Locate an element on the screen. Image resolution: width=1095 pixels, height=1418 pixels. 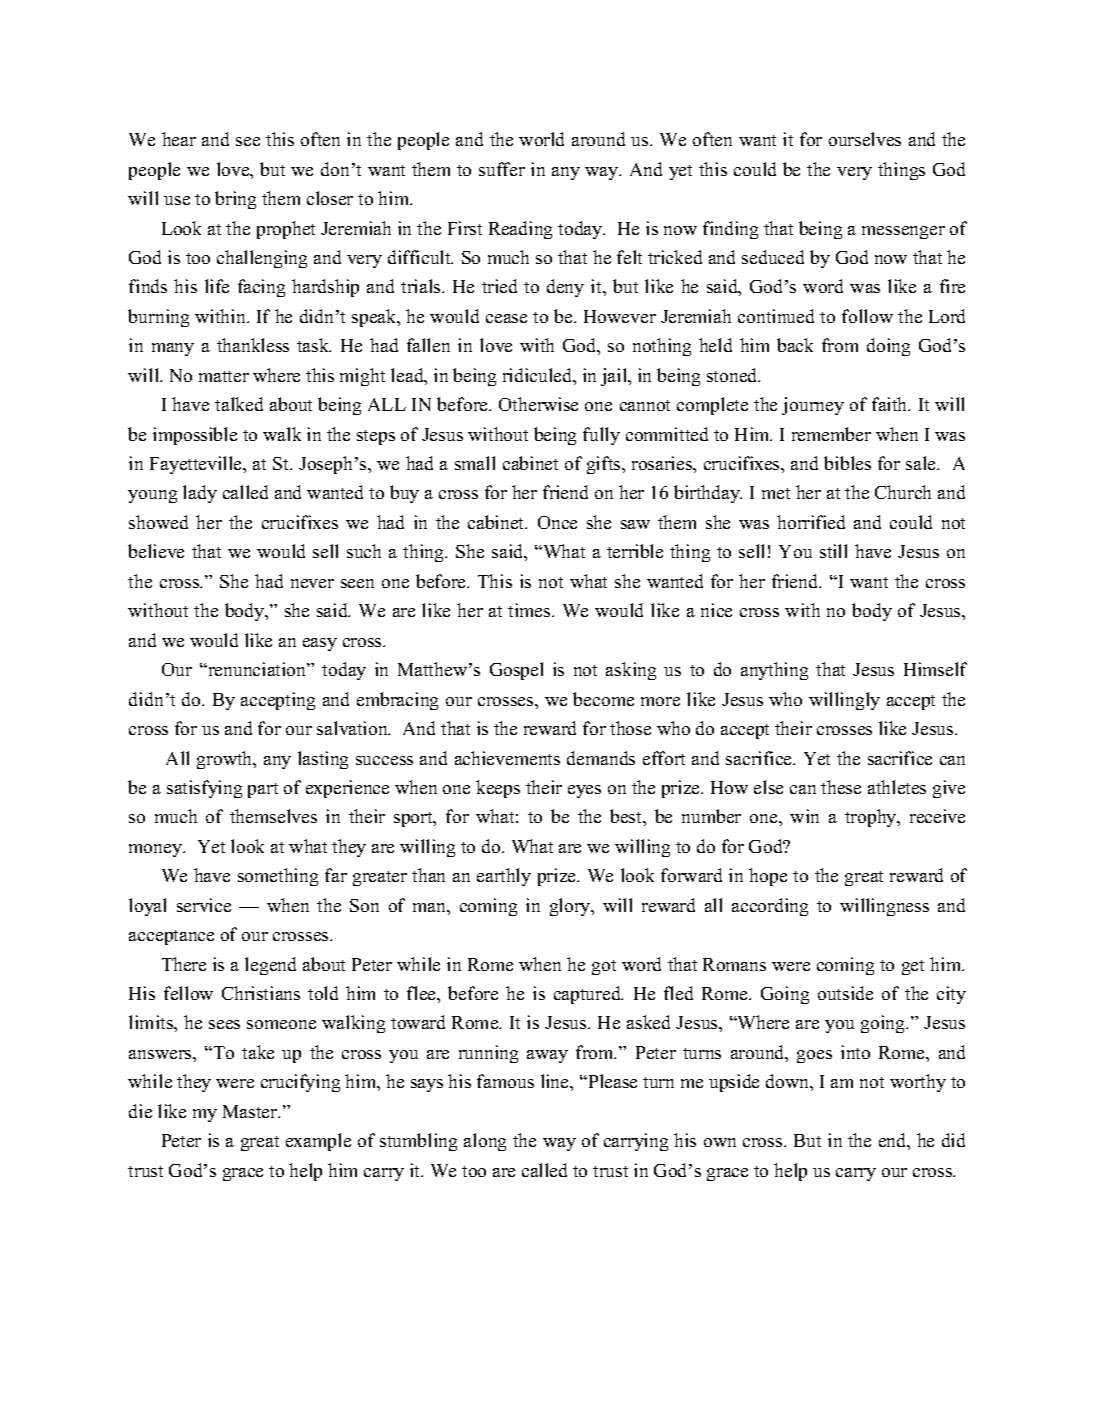
Master is located at coordinates (251, 1111).
